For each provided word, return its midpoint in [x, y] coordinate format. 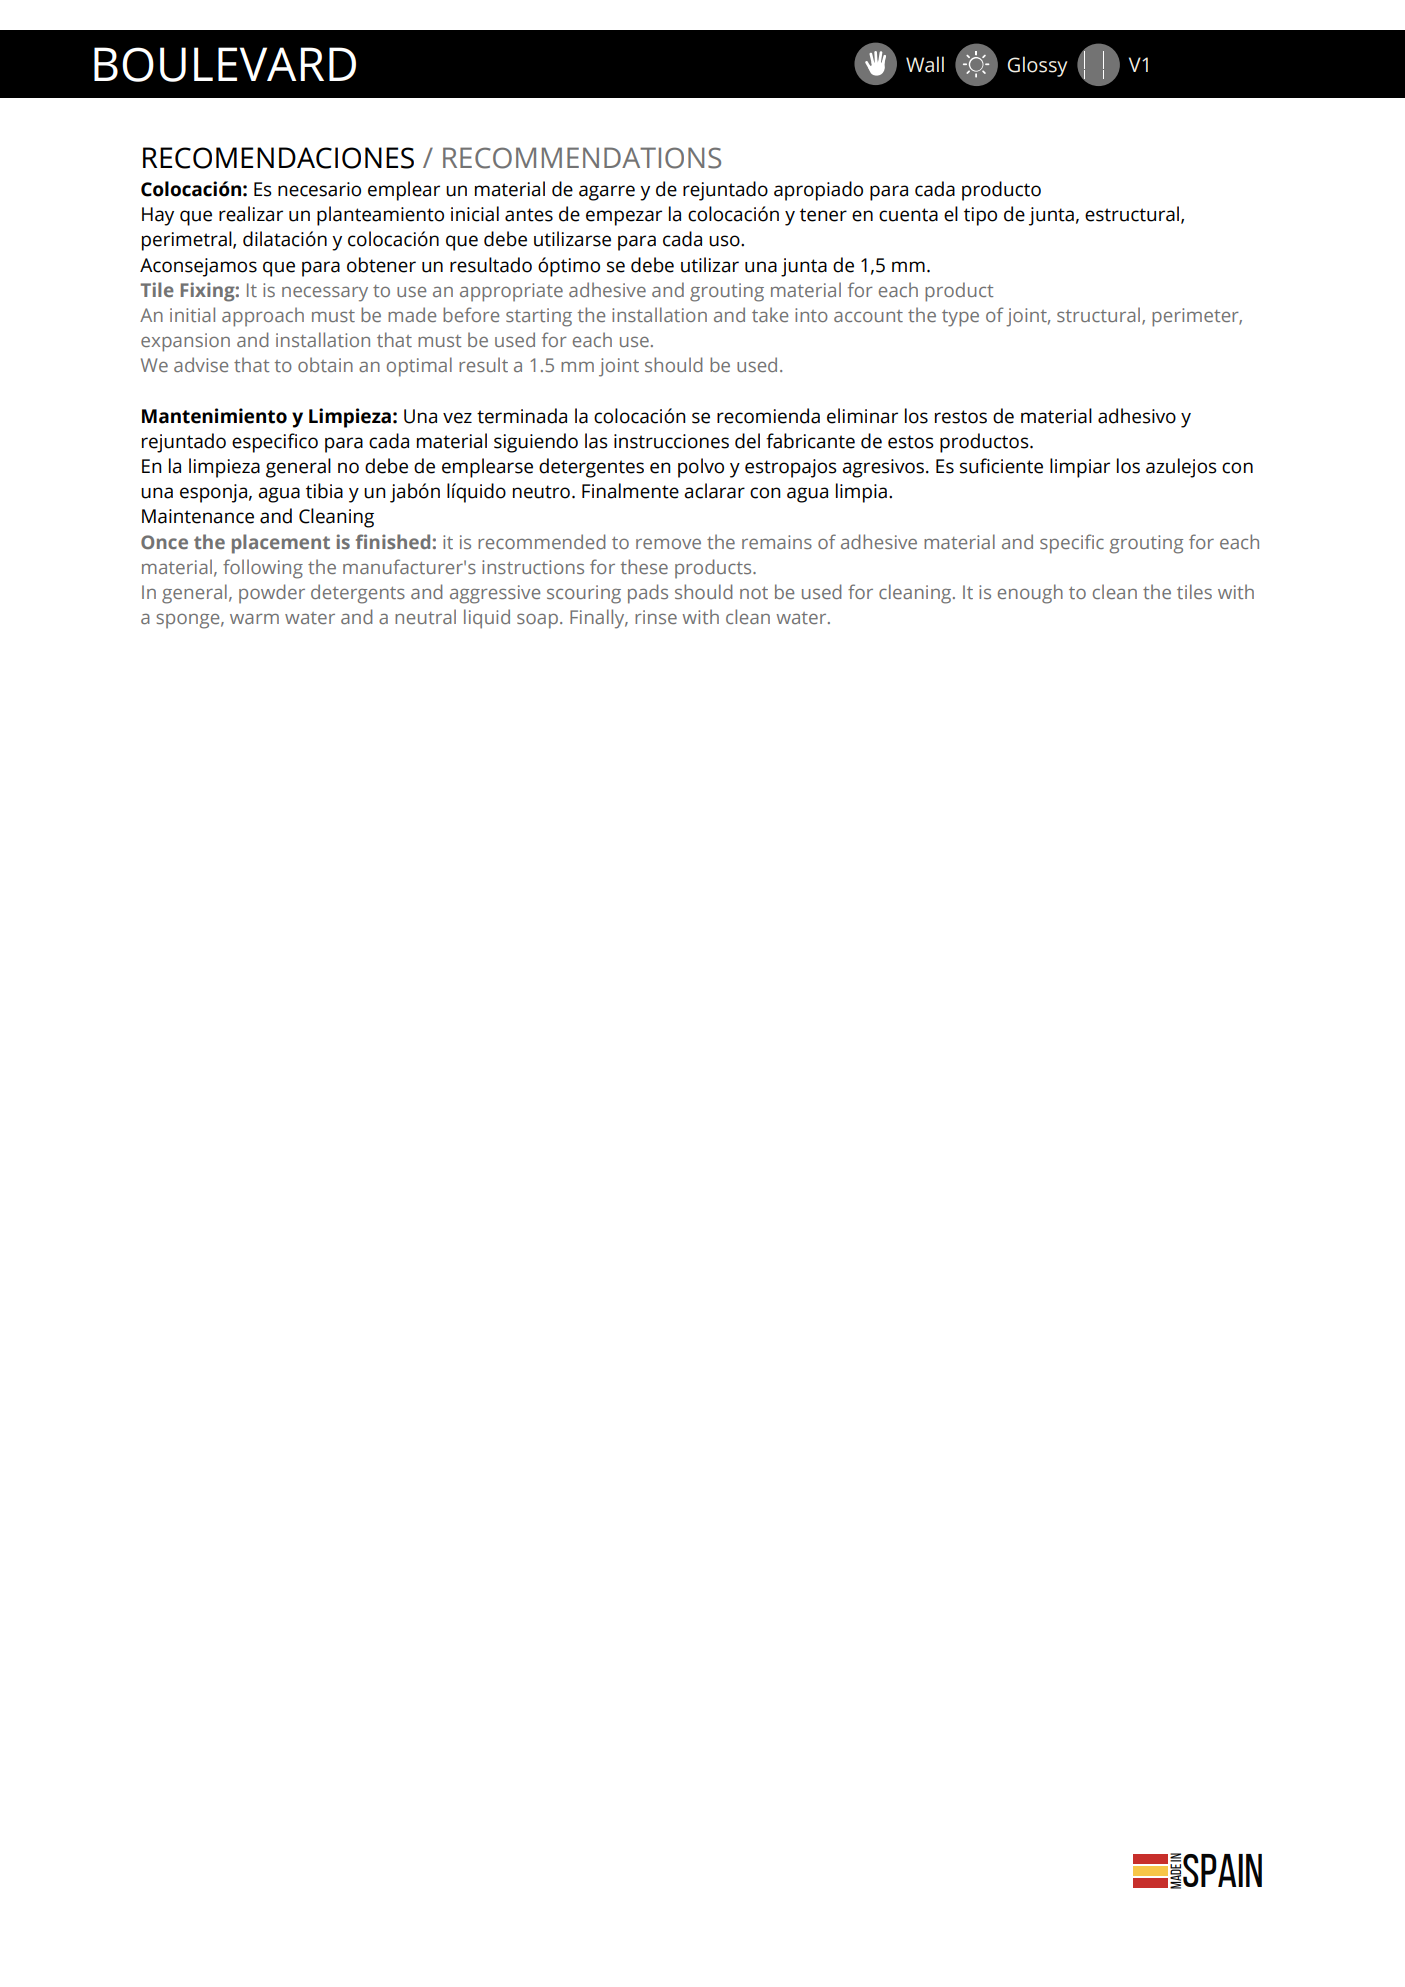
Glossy [1037, 66]
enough [1030, 594]
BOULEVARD [225, 64]
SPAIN [1222, 1870]
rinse [656, 617]
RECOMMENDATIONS [582, 158]
